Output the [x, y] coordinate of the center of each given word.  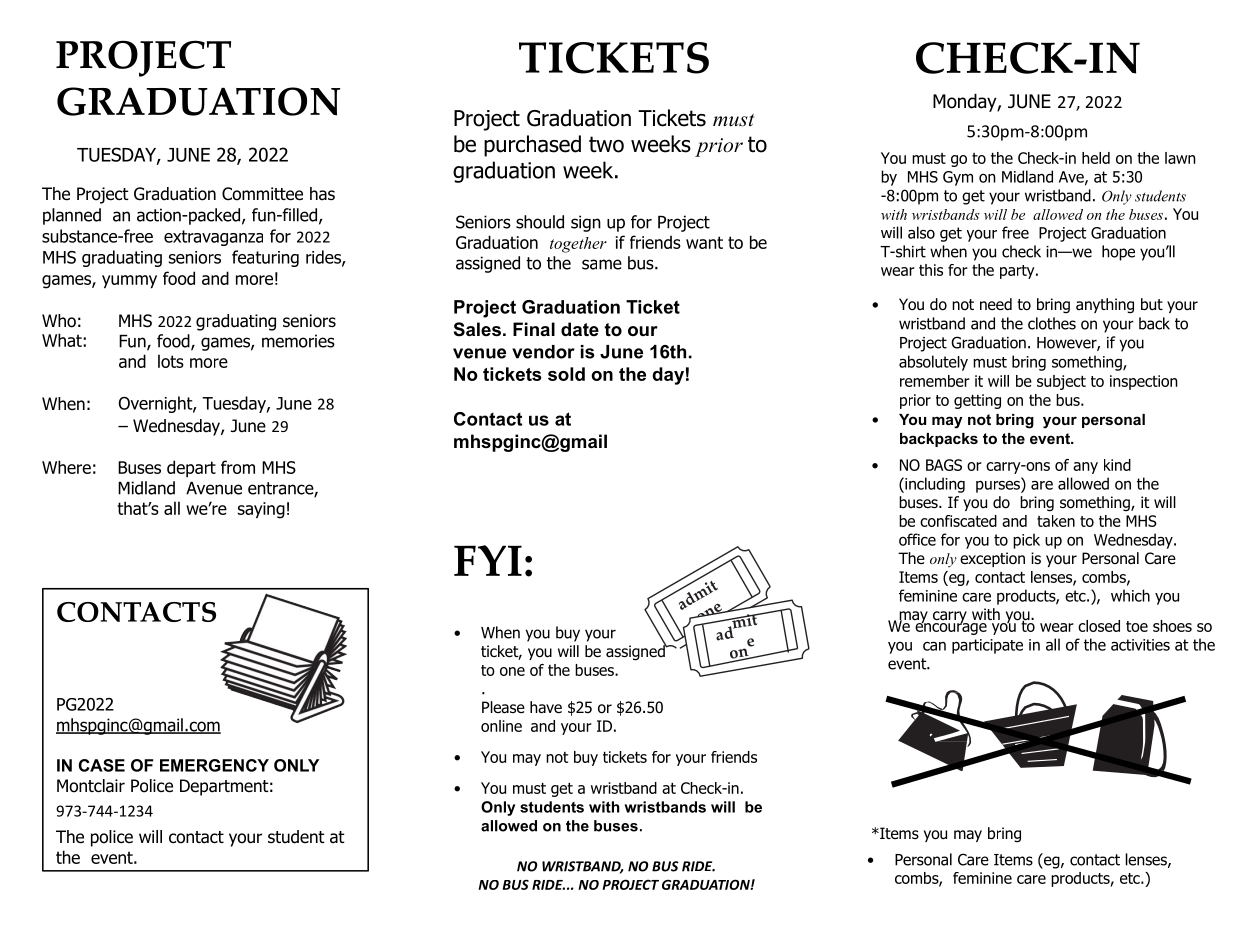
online [501, 726]
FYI [488, 560]
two [606, 144]
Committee [262, 194]
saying [261, 510]
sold [566, 374]
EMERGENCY [214, 765]
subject [1061, 382]
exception [992, 559]
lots [171, 361]
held [1096, 158]
